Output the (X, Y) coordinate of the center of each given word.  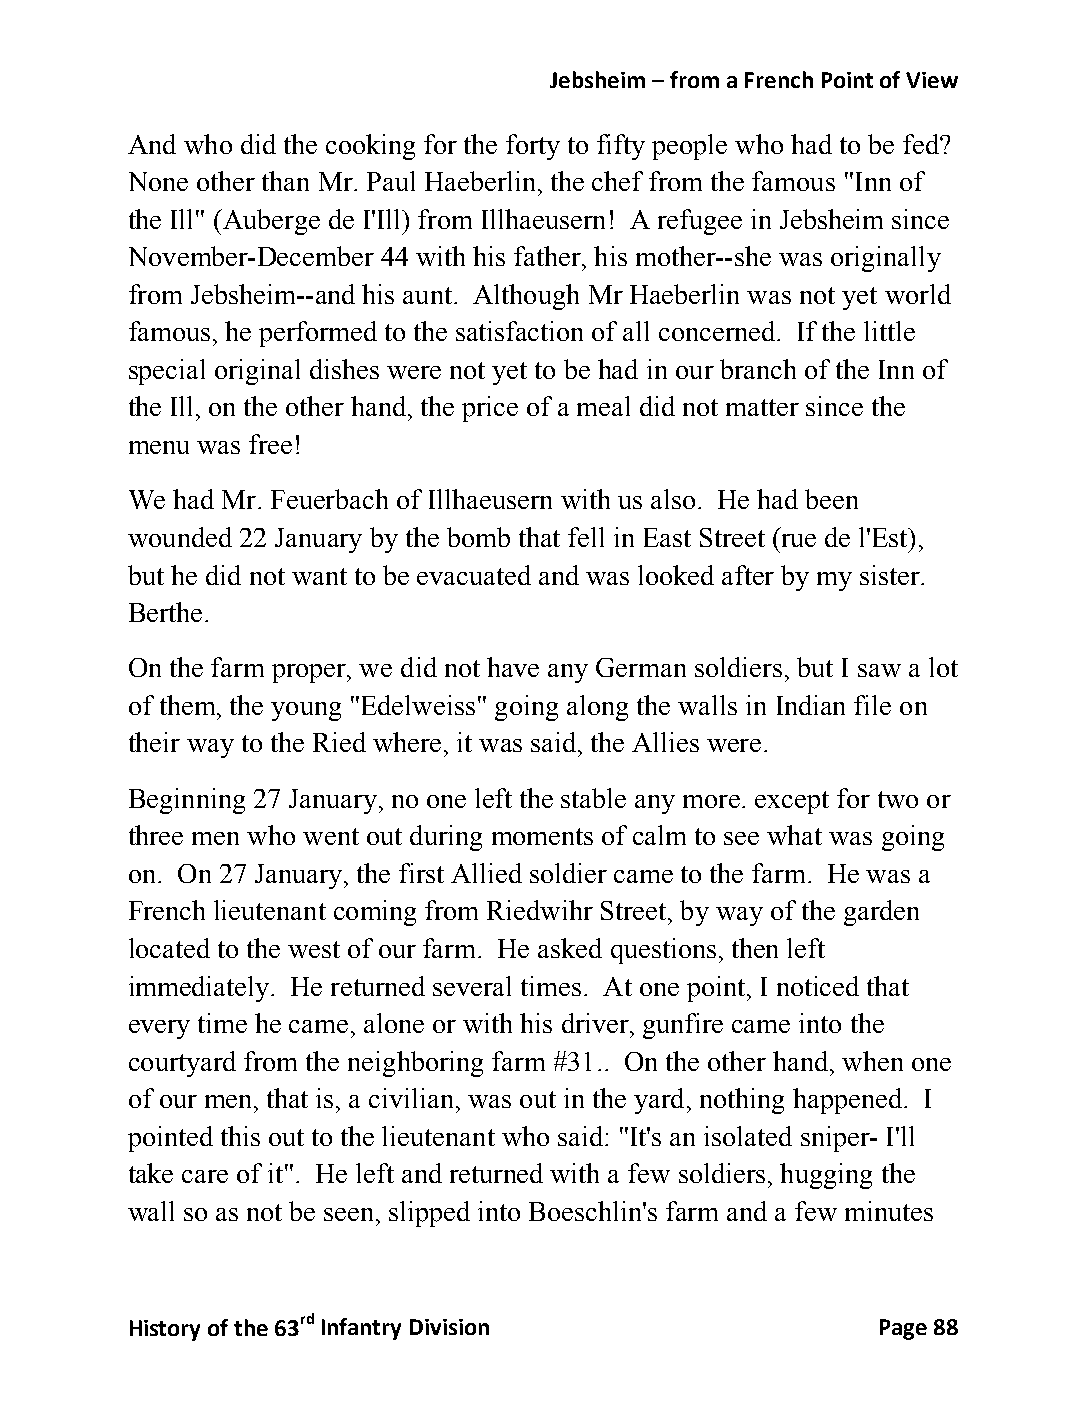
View (932, 80)
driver (596, 1023)
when (872, 1061)
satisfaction (519, 331)
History (165, 1330)
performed (318, 334)
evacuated (474, 575)
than (285, 181)
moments (542, 836)
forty (533, 147)
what (794, 835)
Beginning (187, 801)
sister (891, 575)
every (159, 1029)
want (319, 576)
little (889, 331)
